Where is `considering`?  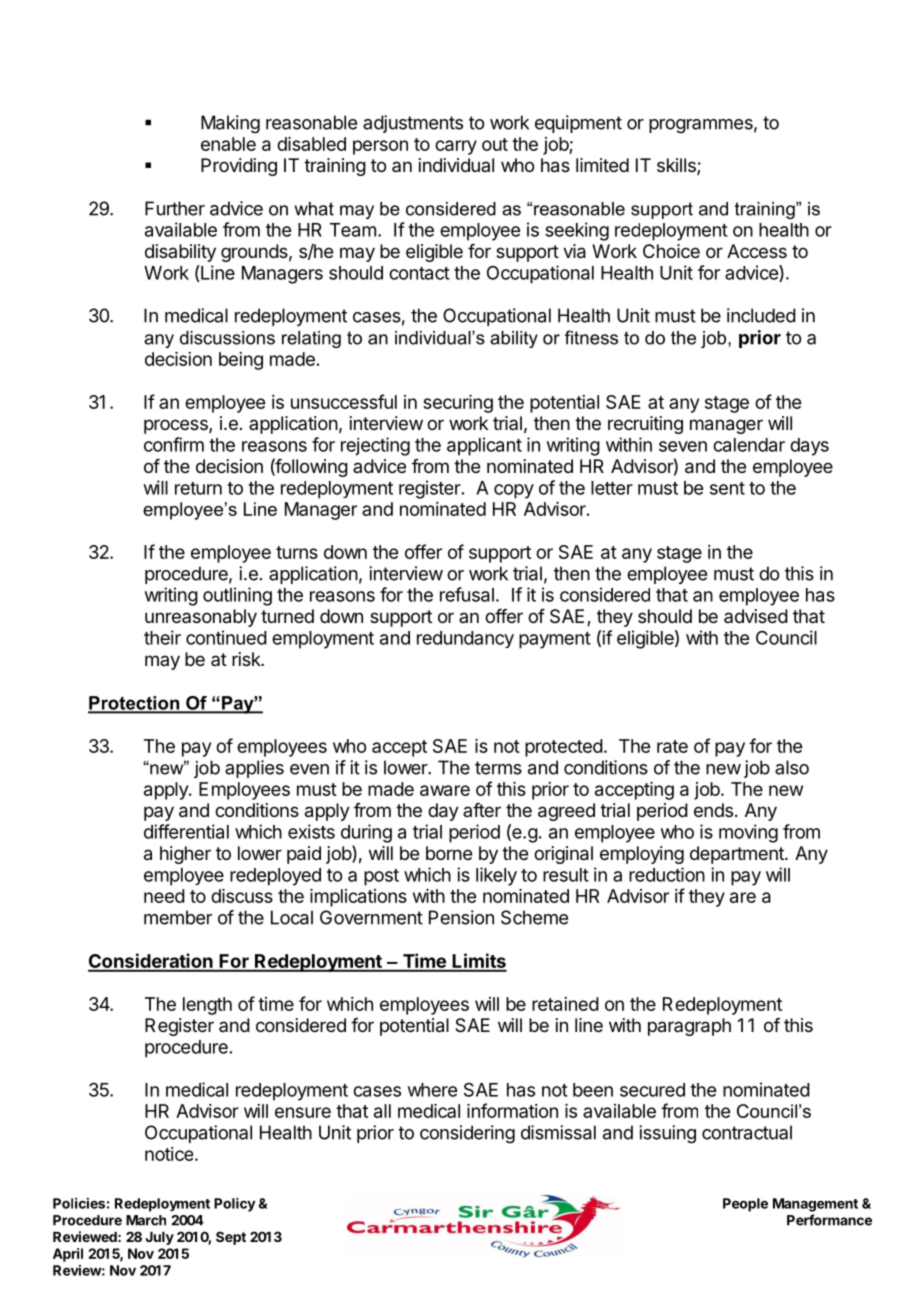 considering is located at coordinates (467, 1134).
